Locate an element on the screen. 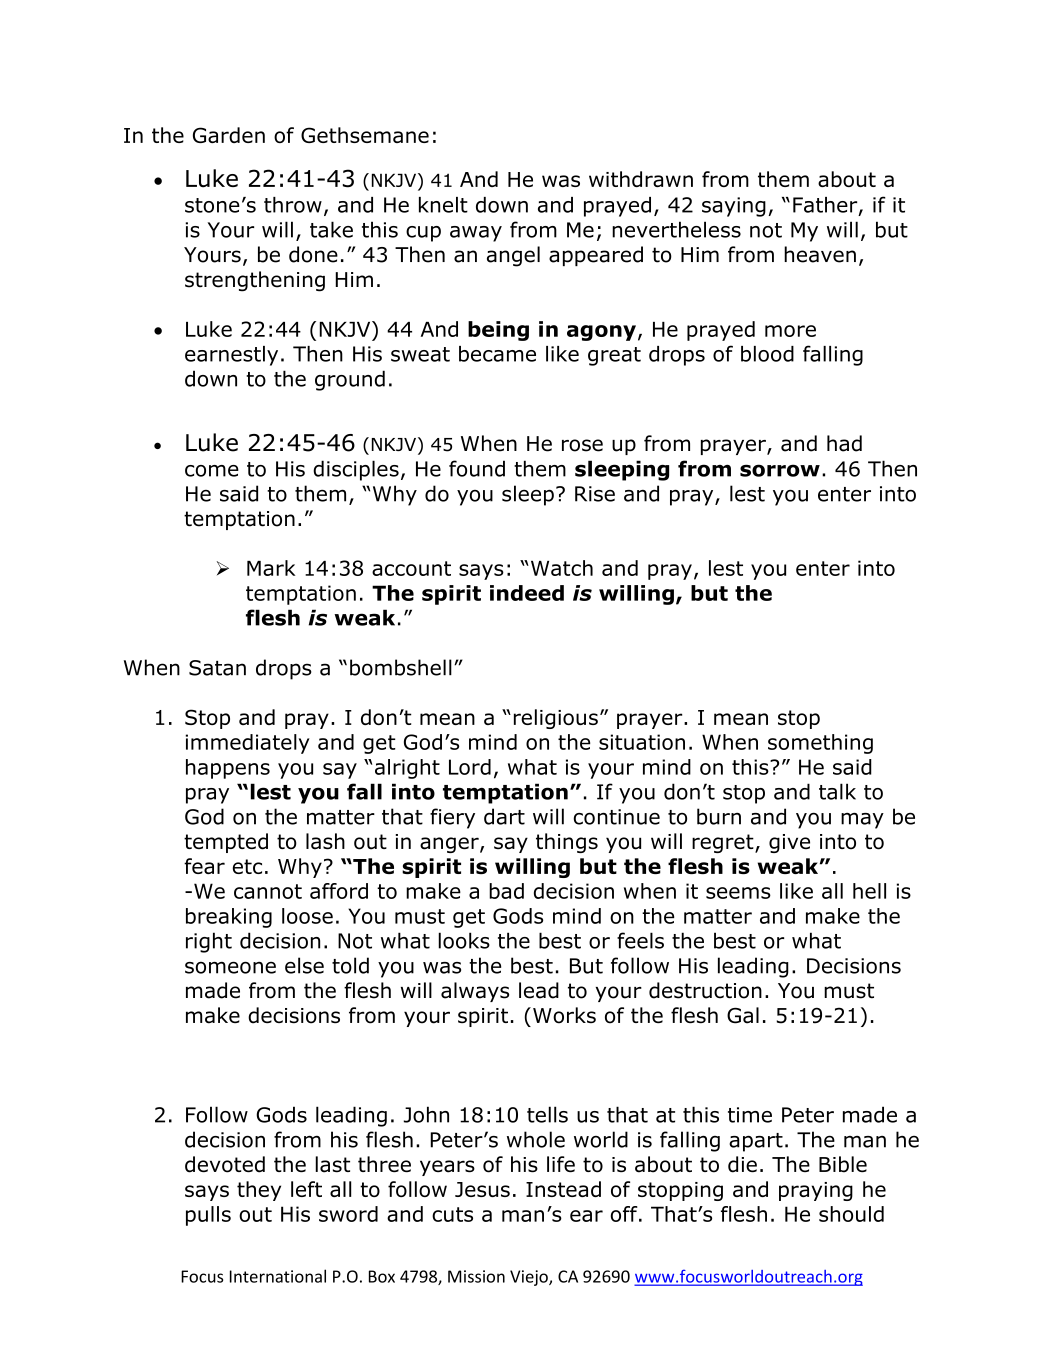 The image size is (1043, 1349). away is located at coordinates (476, 234).
